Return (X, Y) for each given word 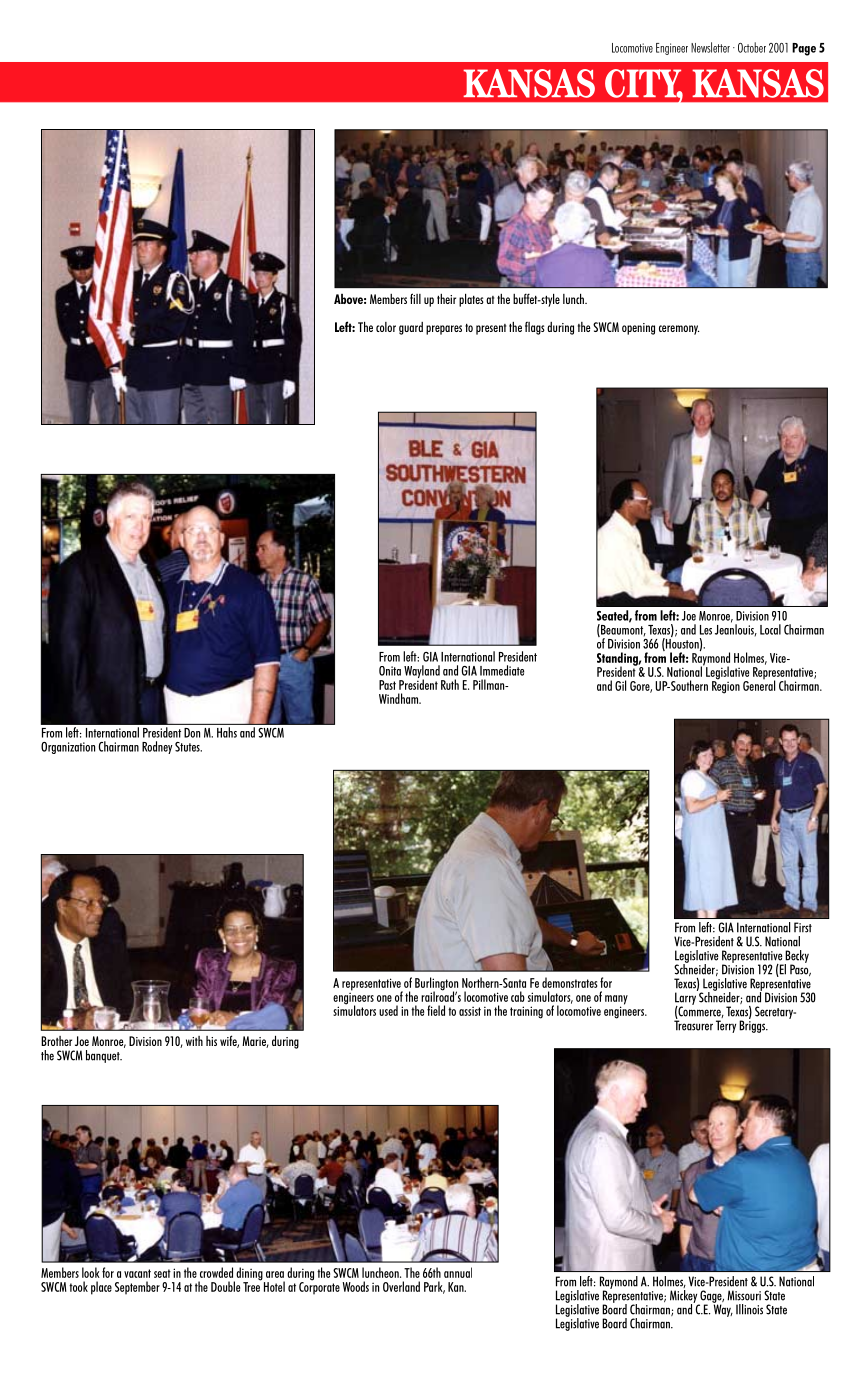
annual (458, 1272)
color (386, 327)
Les (706, 630)
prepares (444, 330)
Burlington (436, 985)
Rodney (157, 747)
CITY (644, 84)
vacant (137, 1273)
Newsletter (710, 47)
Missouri (744, 1295)
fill (415, 298)
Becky (796, 957)
